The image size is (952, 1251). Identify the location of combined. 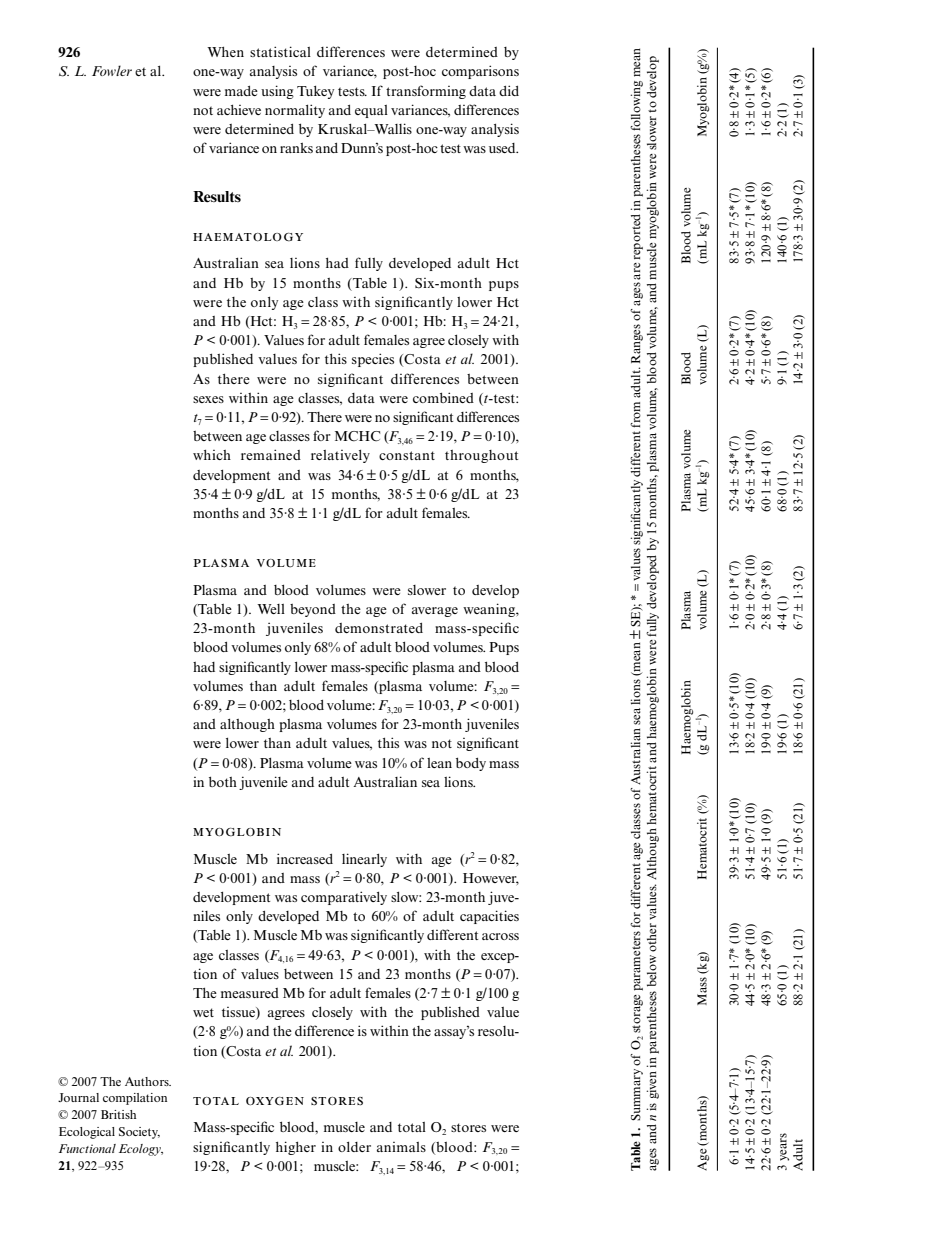
(443, 397).
